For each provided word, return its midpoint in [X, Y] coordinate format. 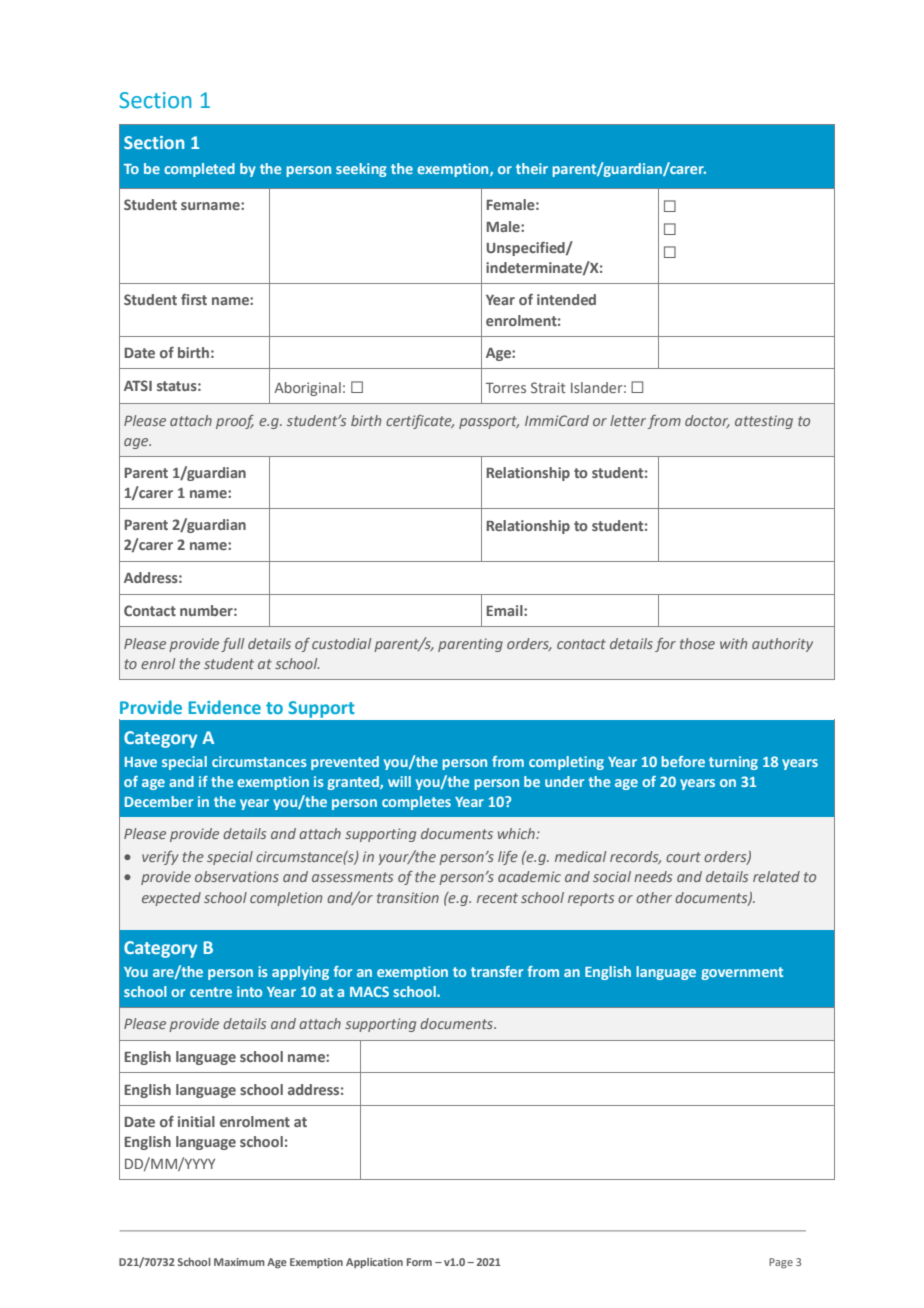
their [532, 168]
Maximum [239, 1262]
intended [566, 299]
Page [781, 1263]
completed [199, 170]
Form [419, 1262]
